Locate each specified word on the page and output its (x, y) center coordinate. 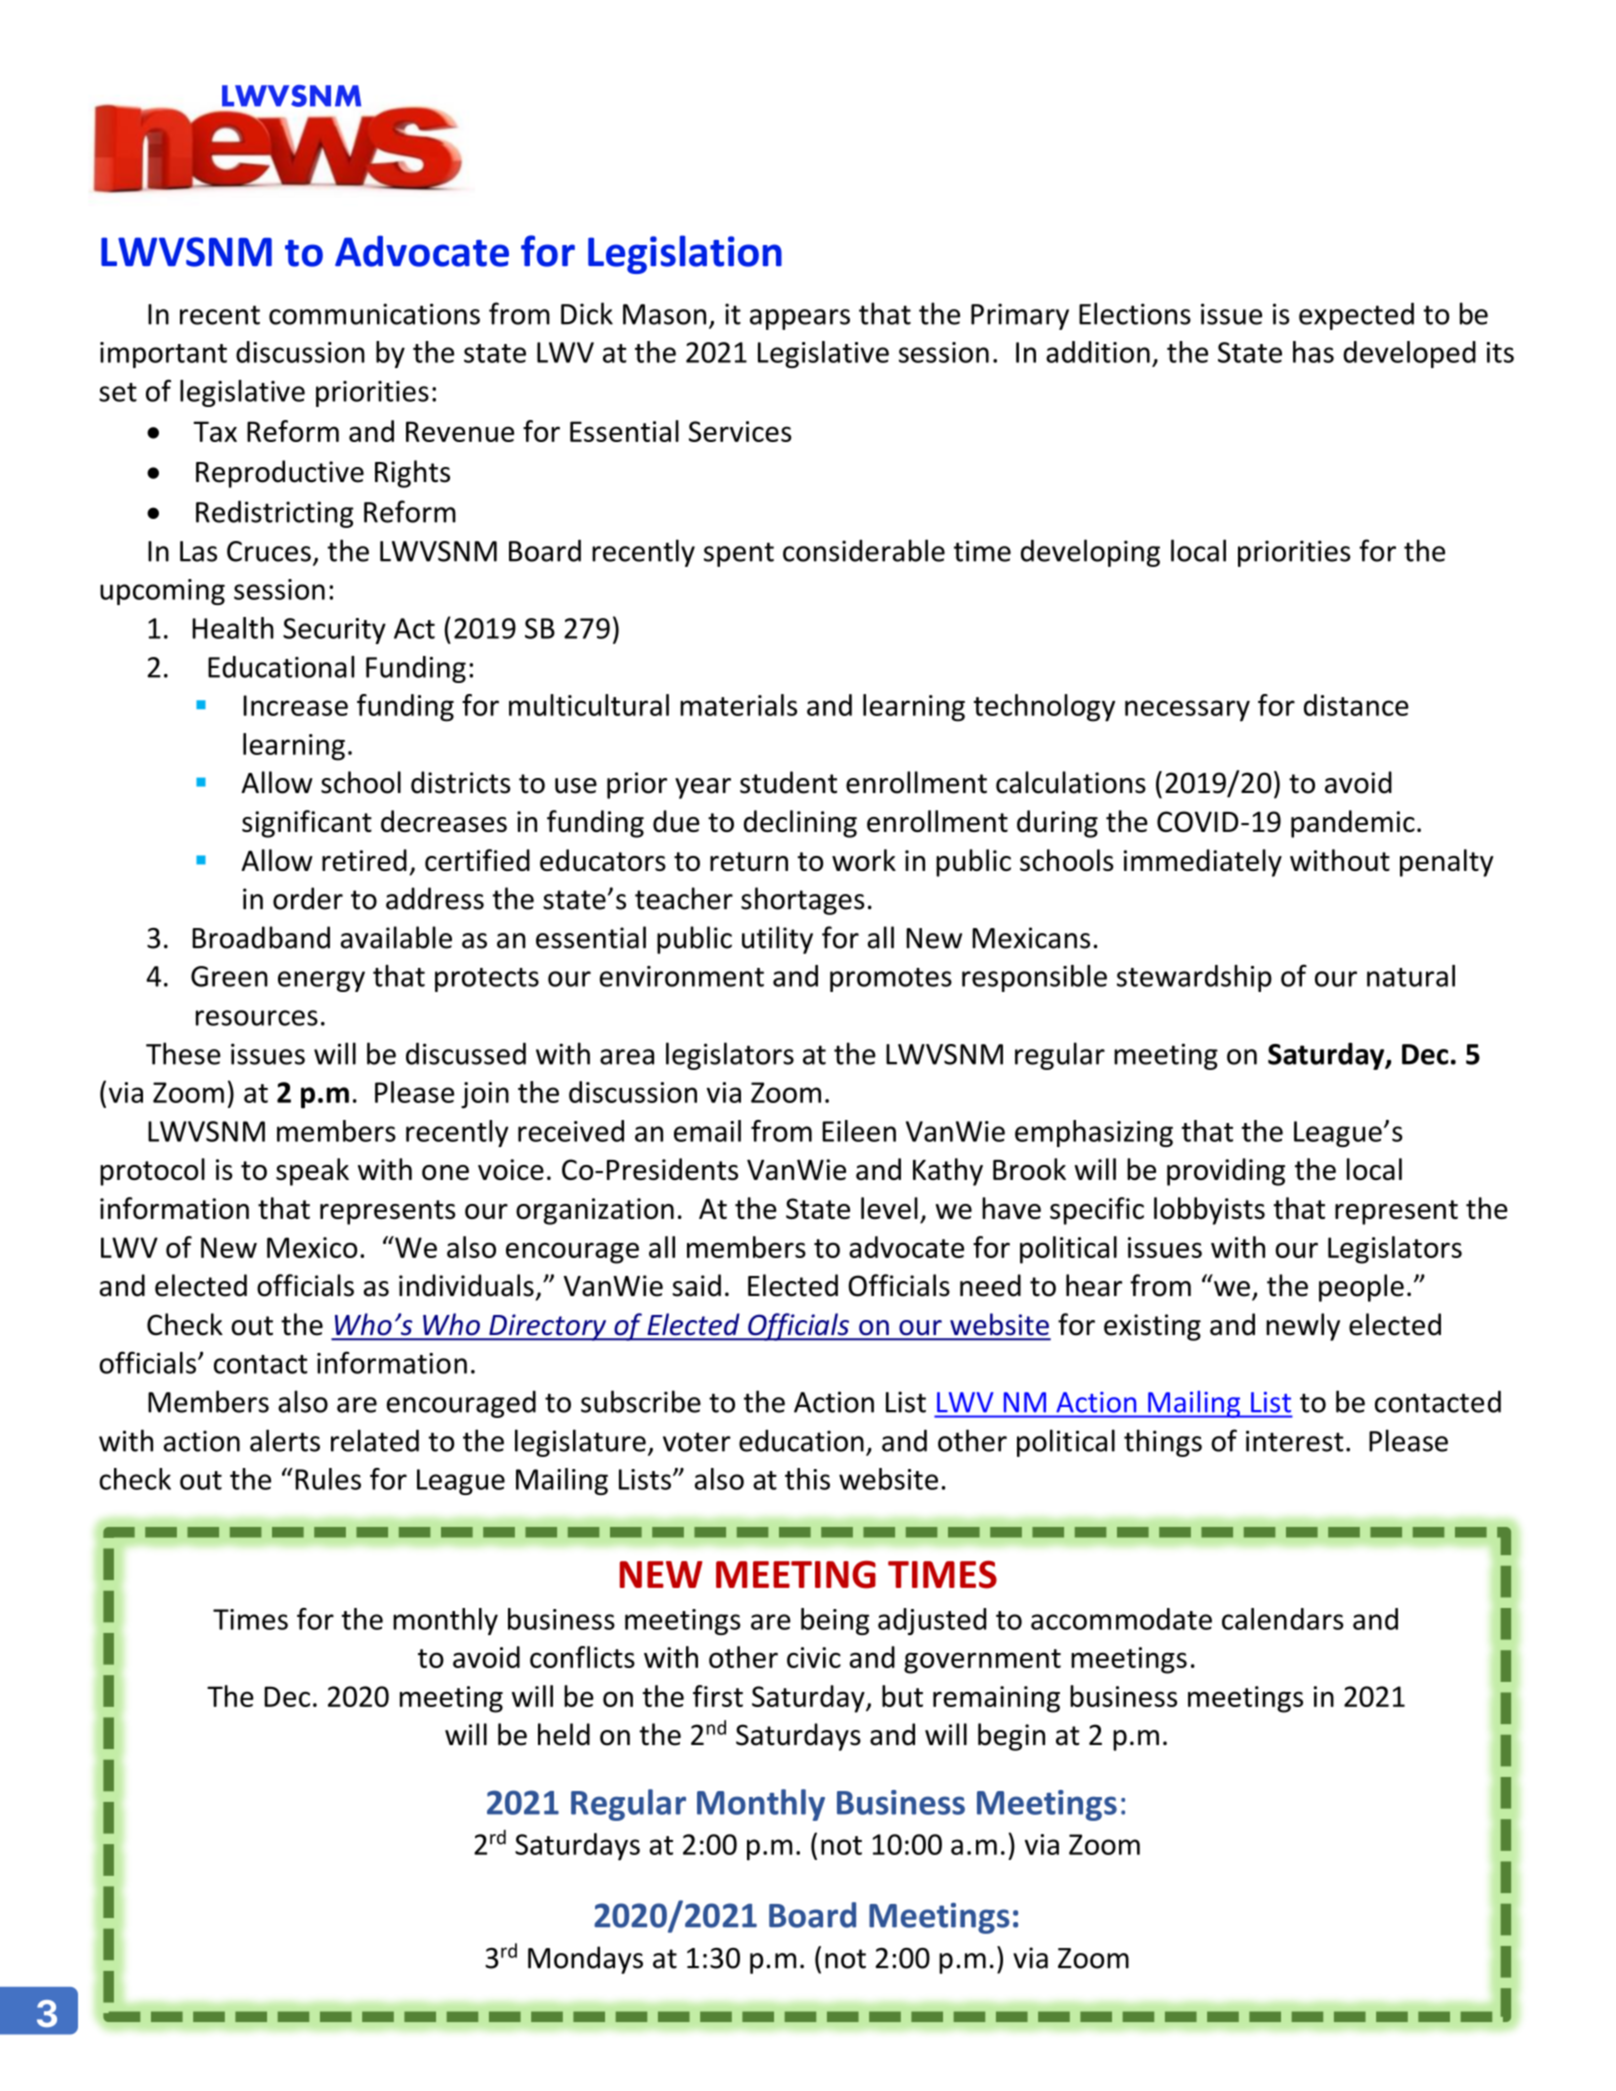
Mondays (585, 1960)
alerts (285, 1440)
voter (697, 1442)
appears (800, 319)
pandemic (1353, 824)
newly (1303, 1327)
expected (1356, 316)
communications (374, 314)
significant (307, 824)
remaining (996, 1699)
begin (1011, 1737)
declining (800, 824)
